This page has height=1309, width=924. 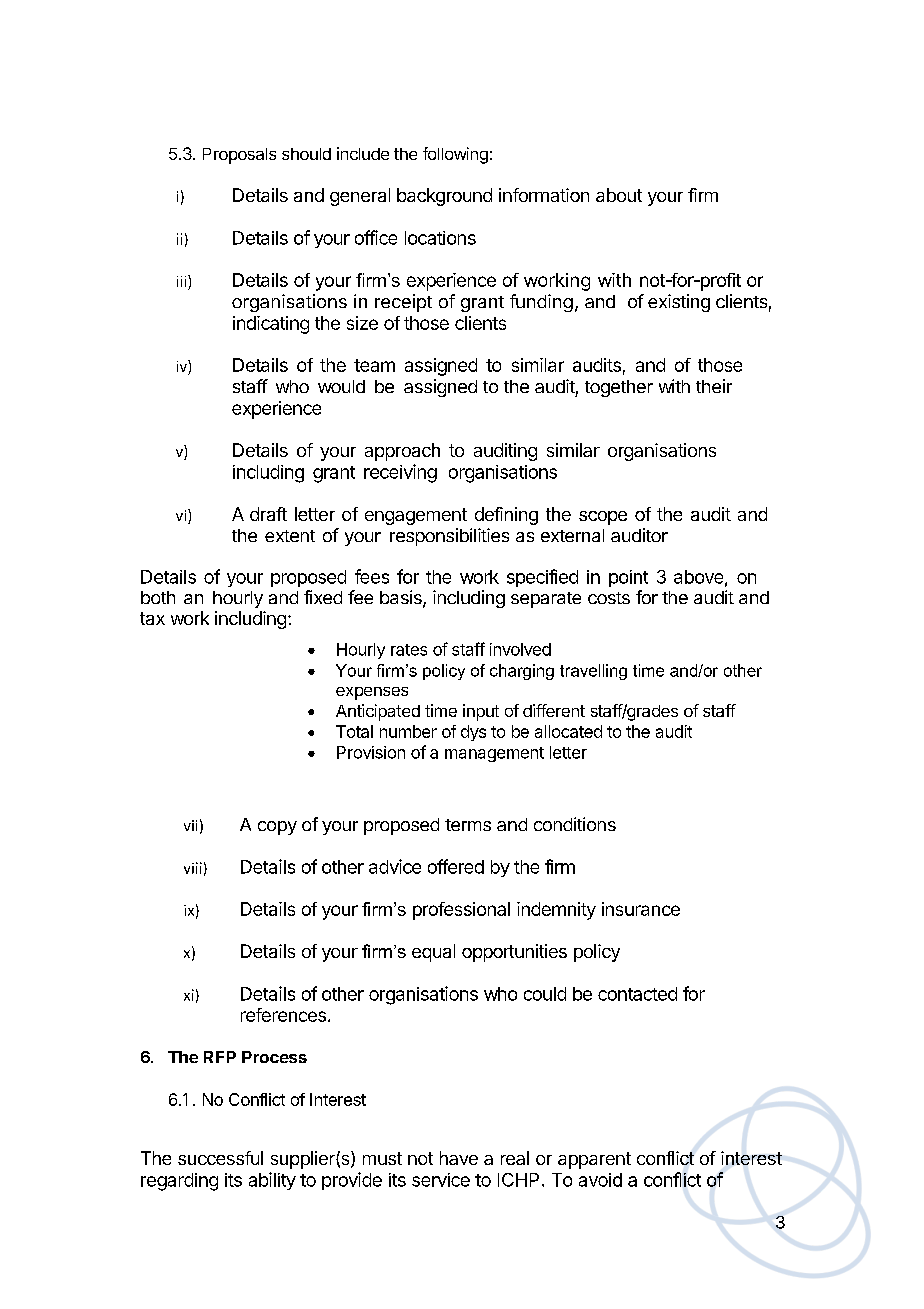 What do you see at coordinates (277, 828) in the page?
I see `copy` at bounding box center [277, 828].
